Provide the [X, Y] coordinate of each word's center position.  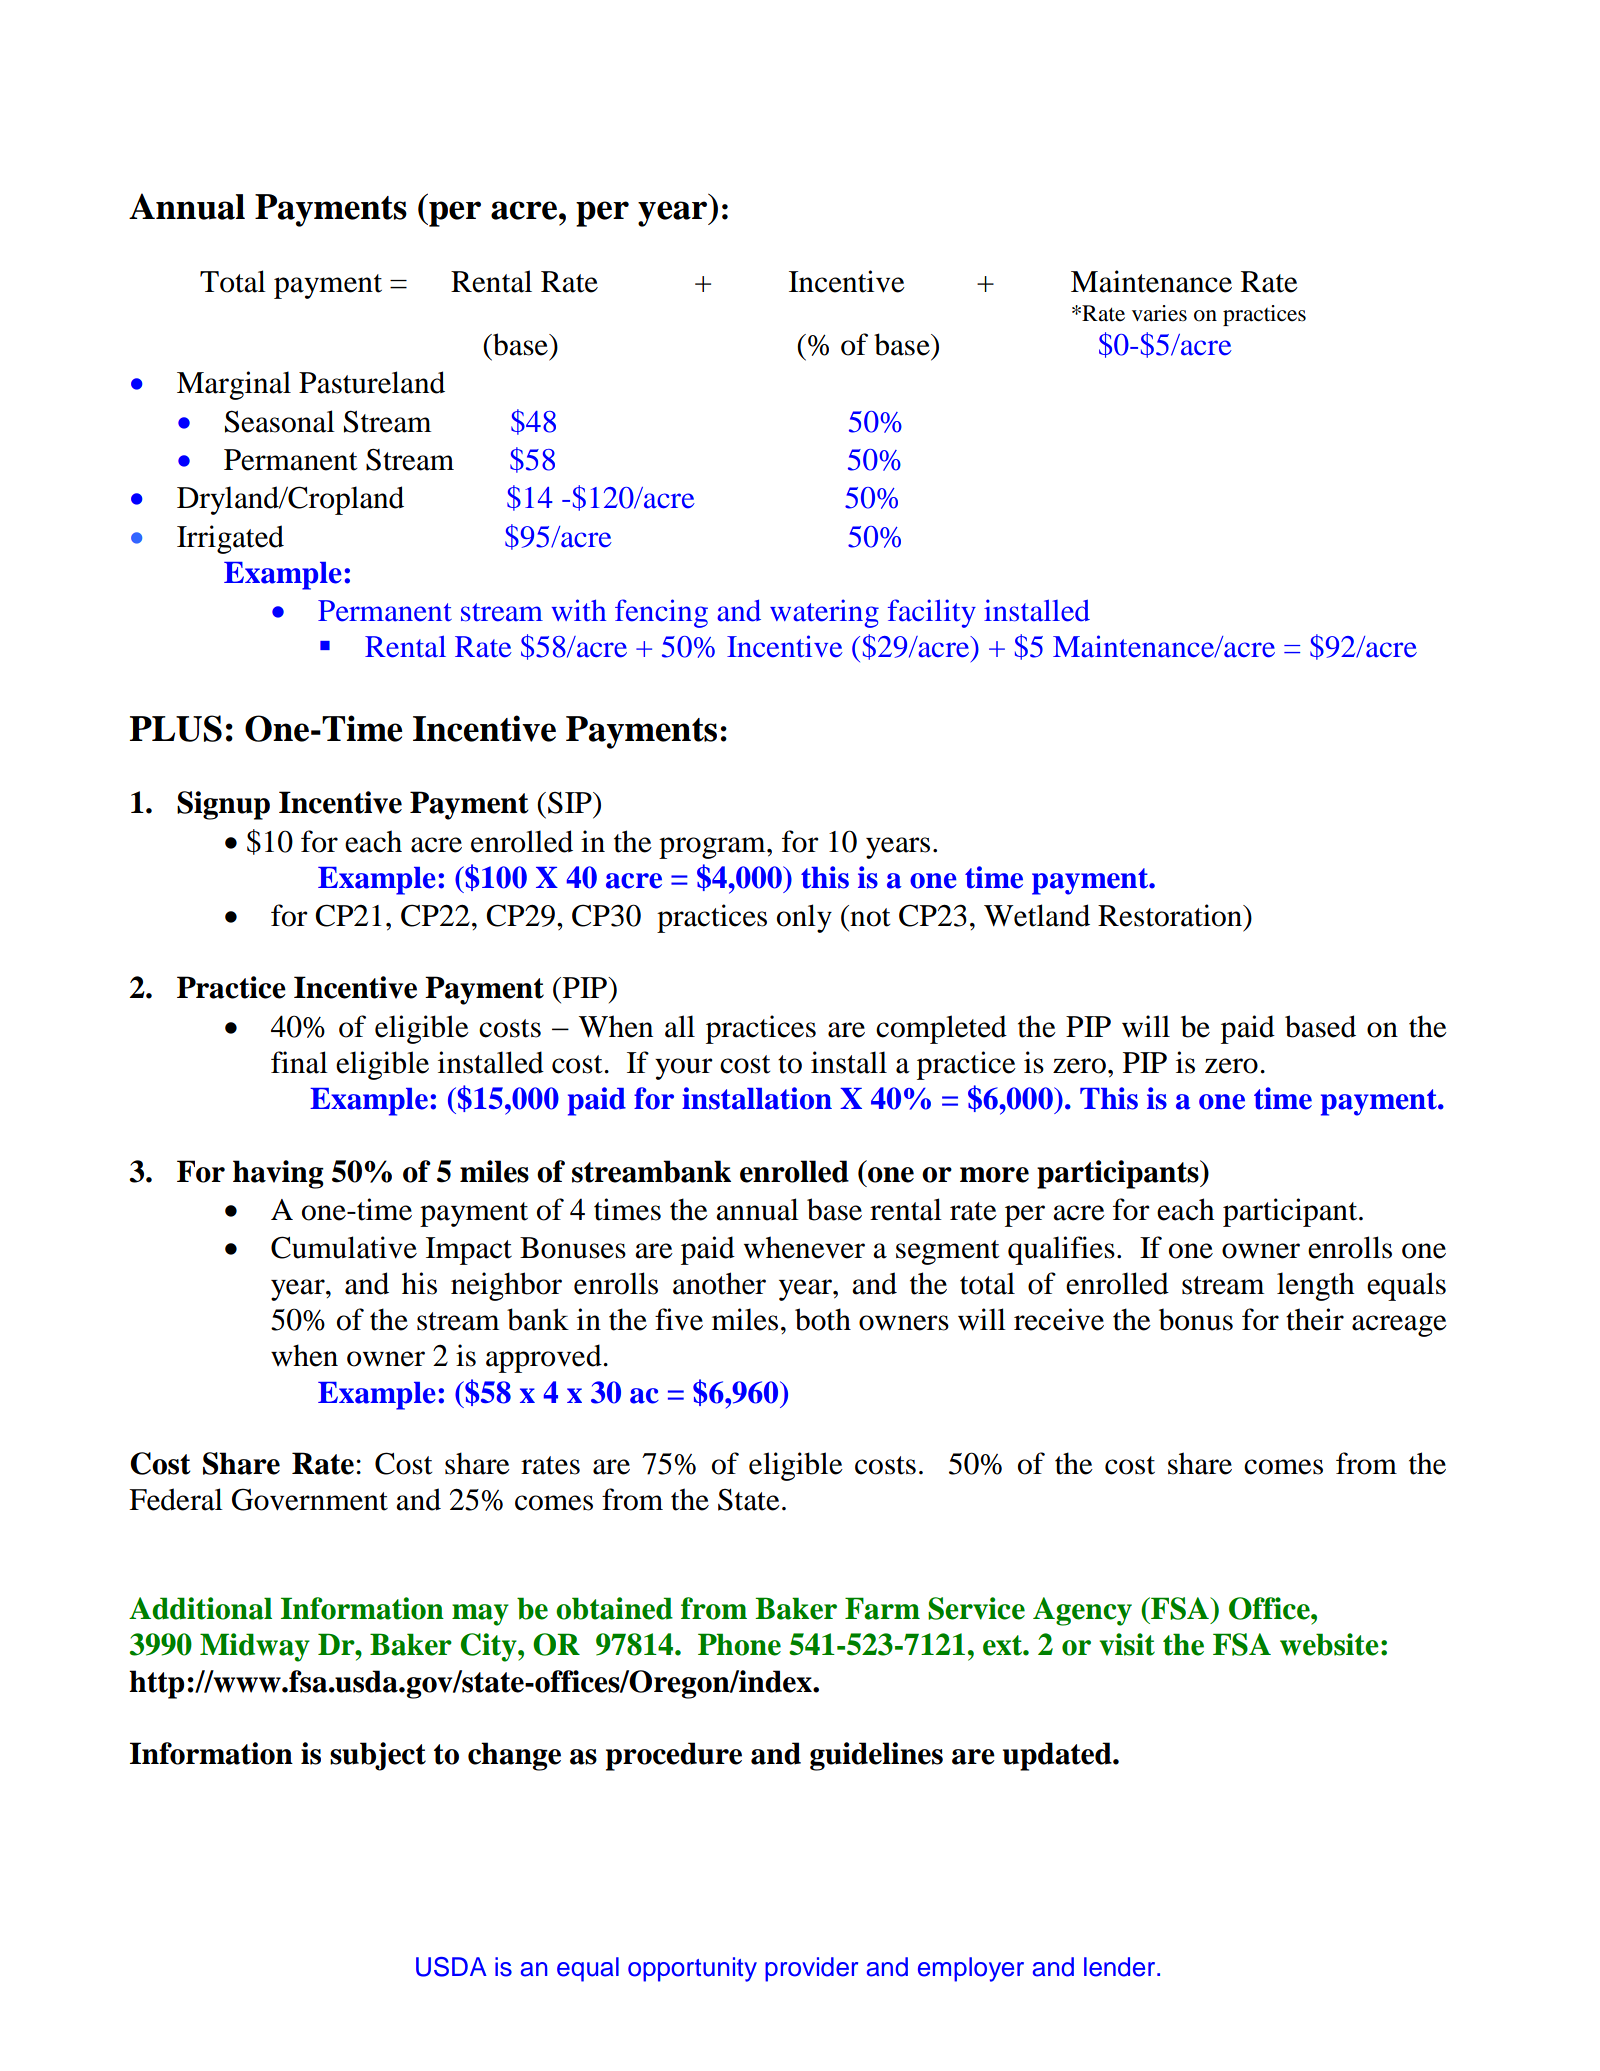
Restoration [1171, 915]
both [823, 1319]
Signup [223, 805]
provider [811, 1969]
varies [1159, 313]
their [1315, 1319]
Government [310, 1499]
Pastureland [372, 382]
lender [1121, 1967]
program [713, 848]
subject [378, 1756]
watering [824, 613]
